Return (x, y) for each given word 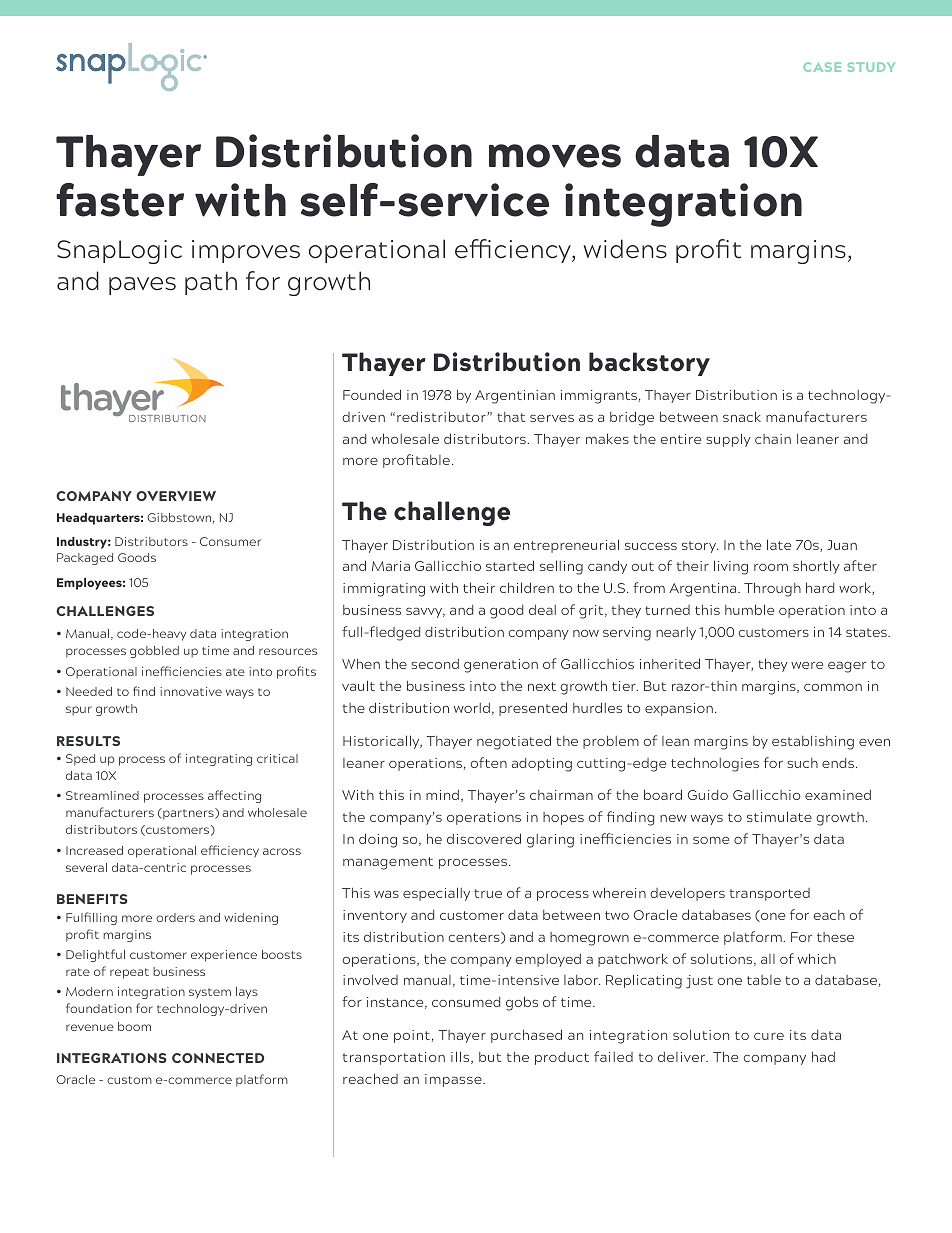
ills (461, 1057)
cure (769, 1036)
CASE (822, 67)
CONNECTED (218, 1058)
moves (555, 156)
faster (120, 200)
